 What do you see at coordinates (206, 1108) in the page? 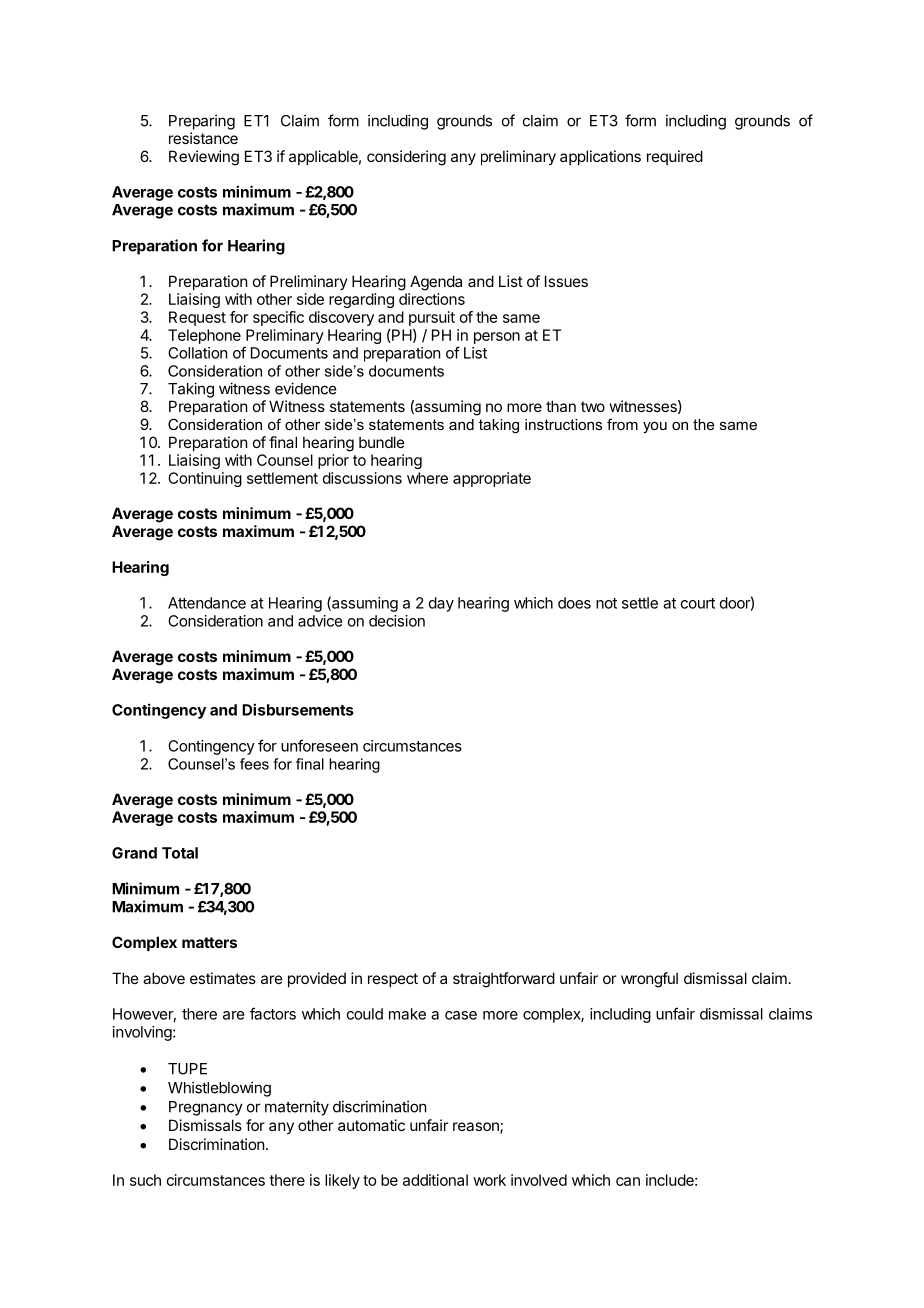
I see `Pregnancy` at bounding box center [206, 1108].
